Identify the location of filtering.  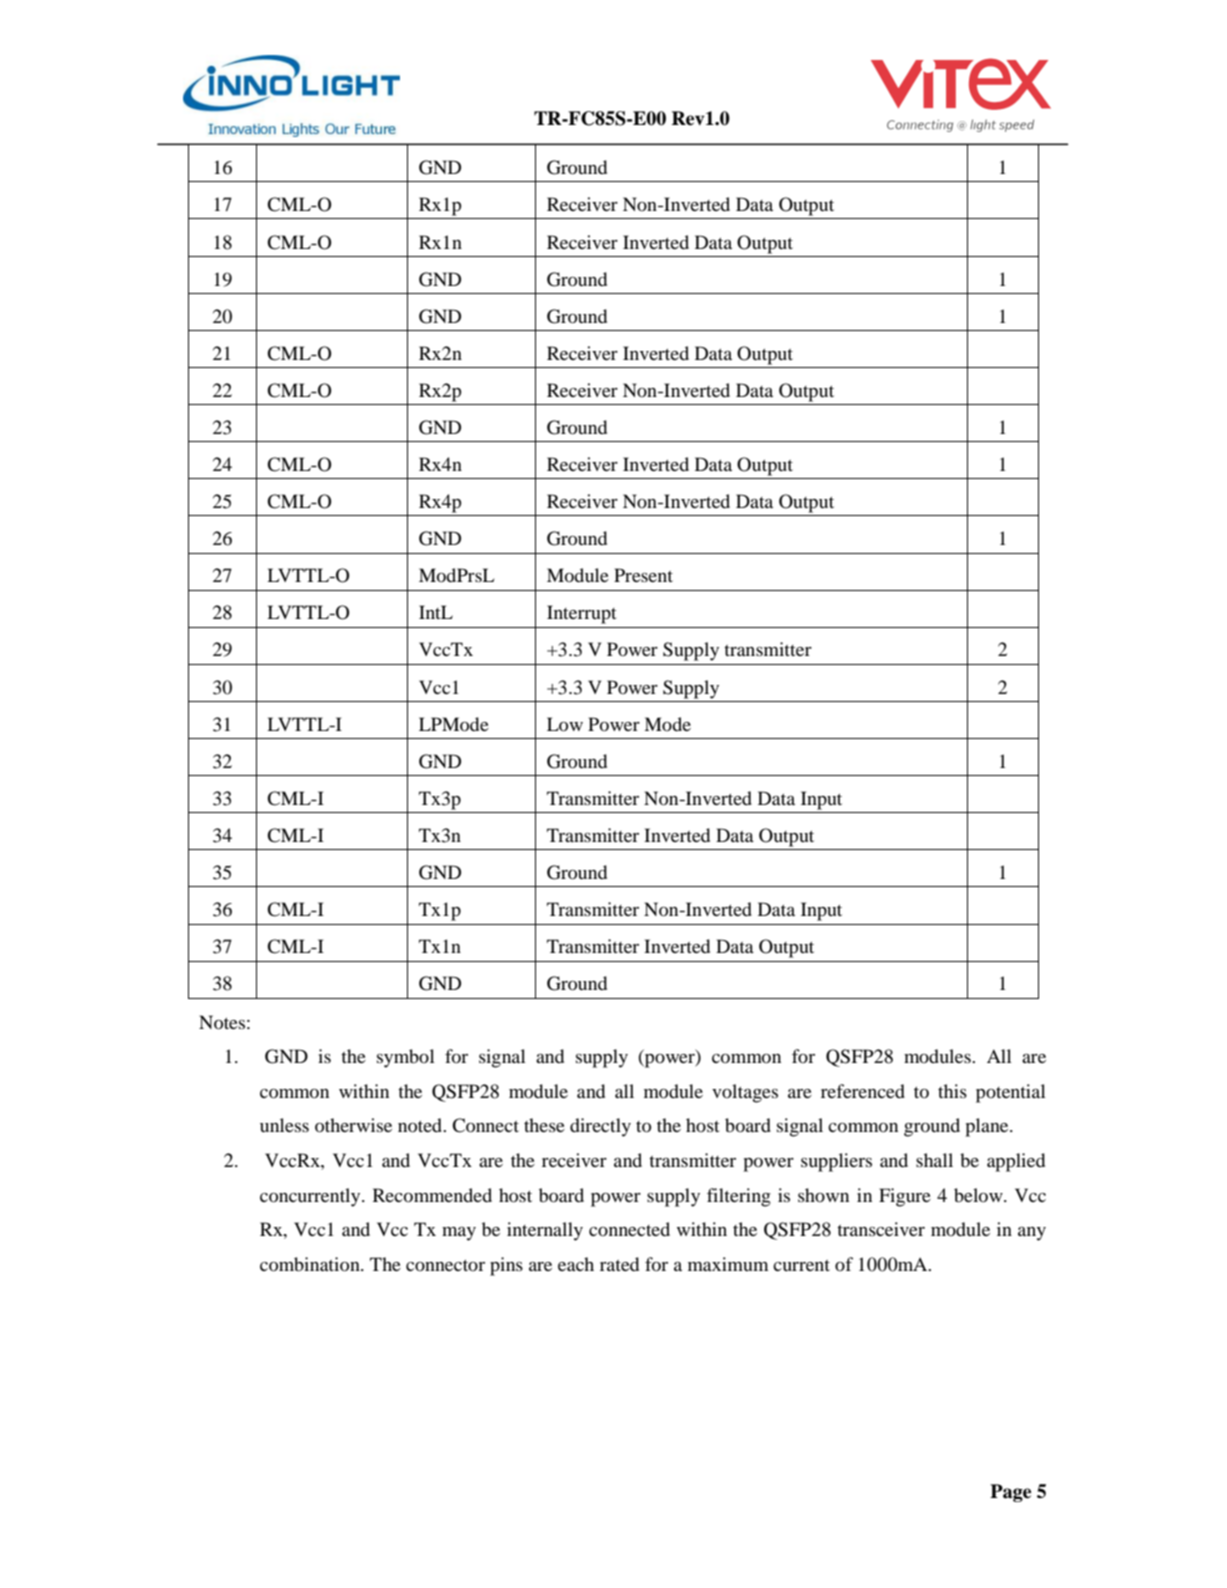
(739, 1197).
